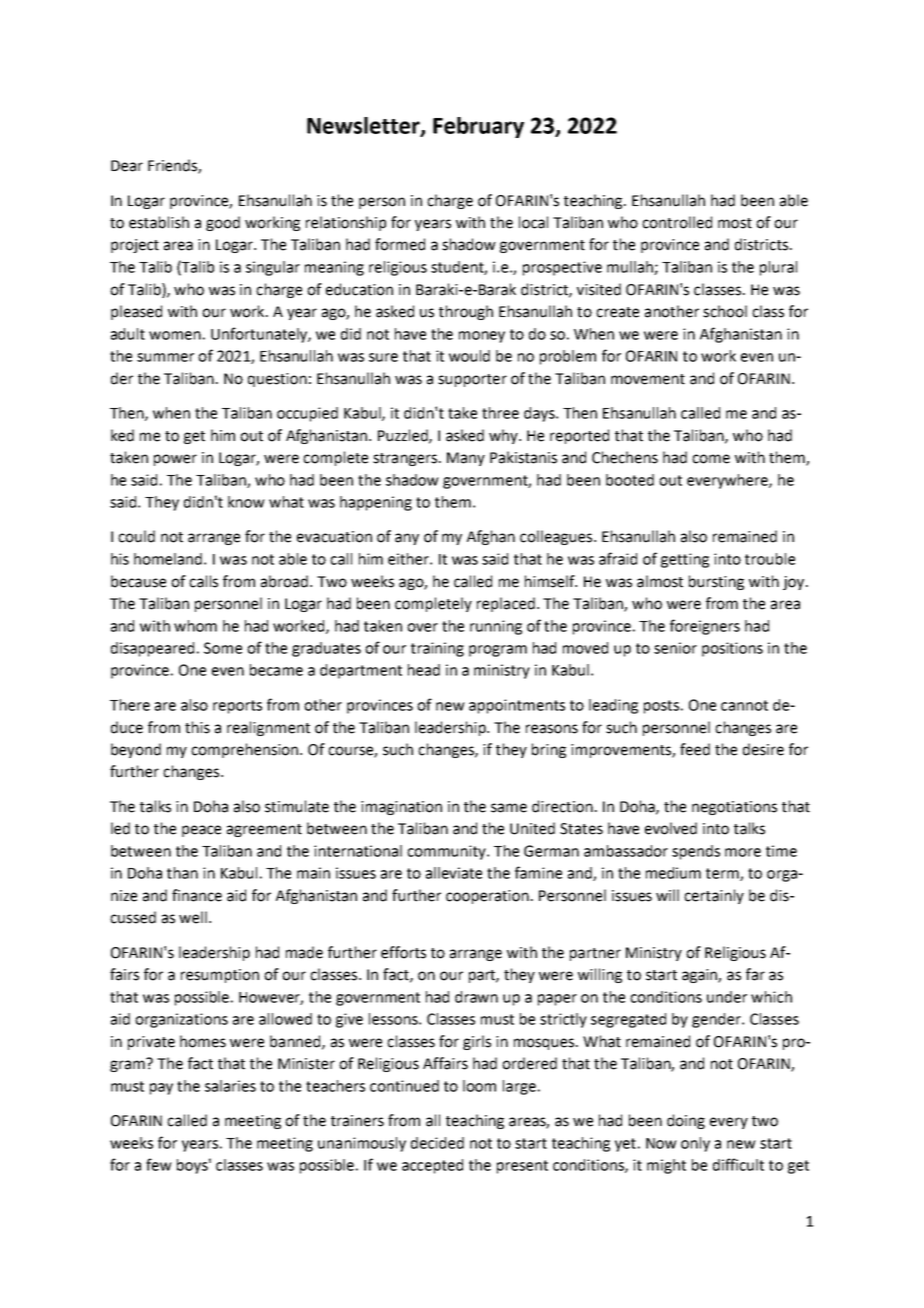  Describe the element at coordinates (454, 873) in the screenshot. I see `alleviate` at that location.
